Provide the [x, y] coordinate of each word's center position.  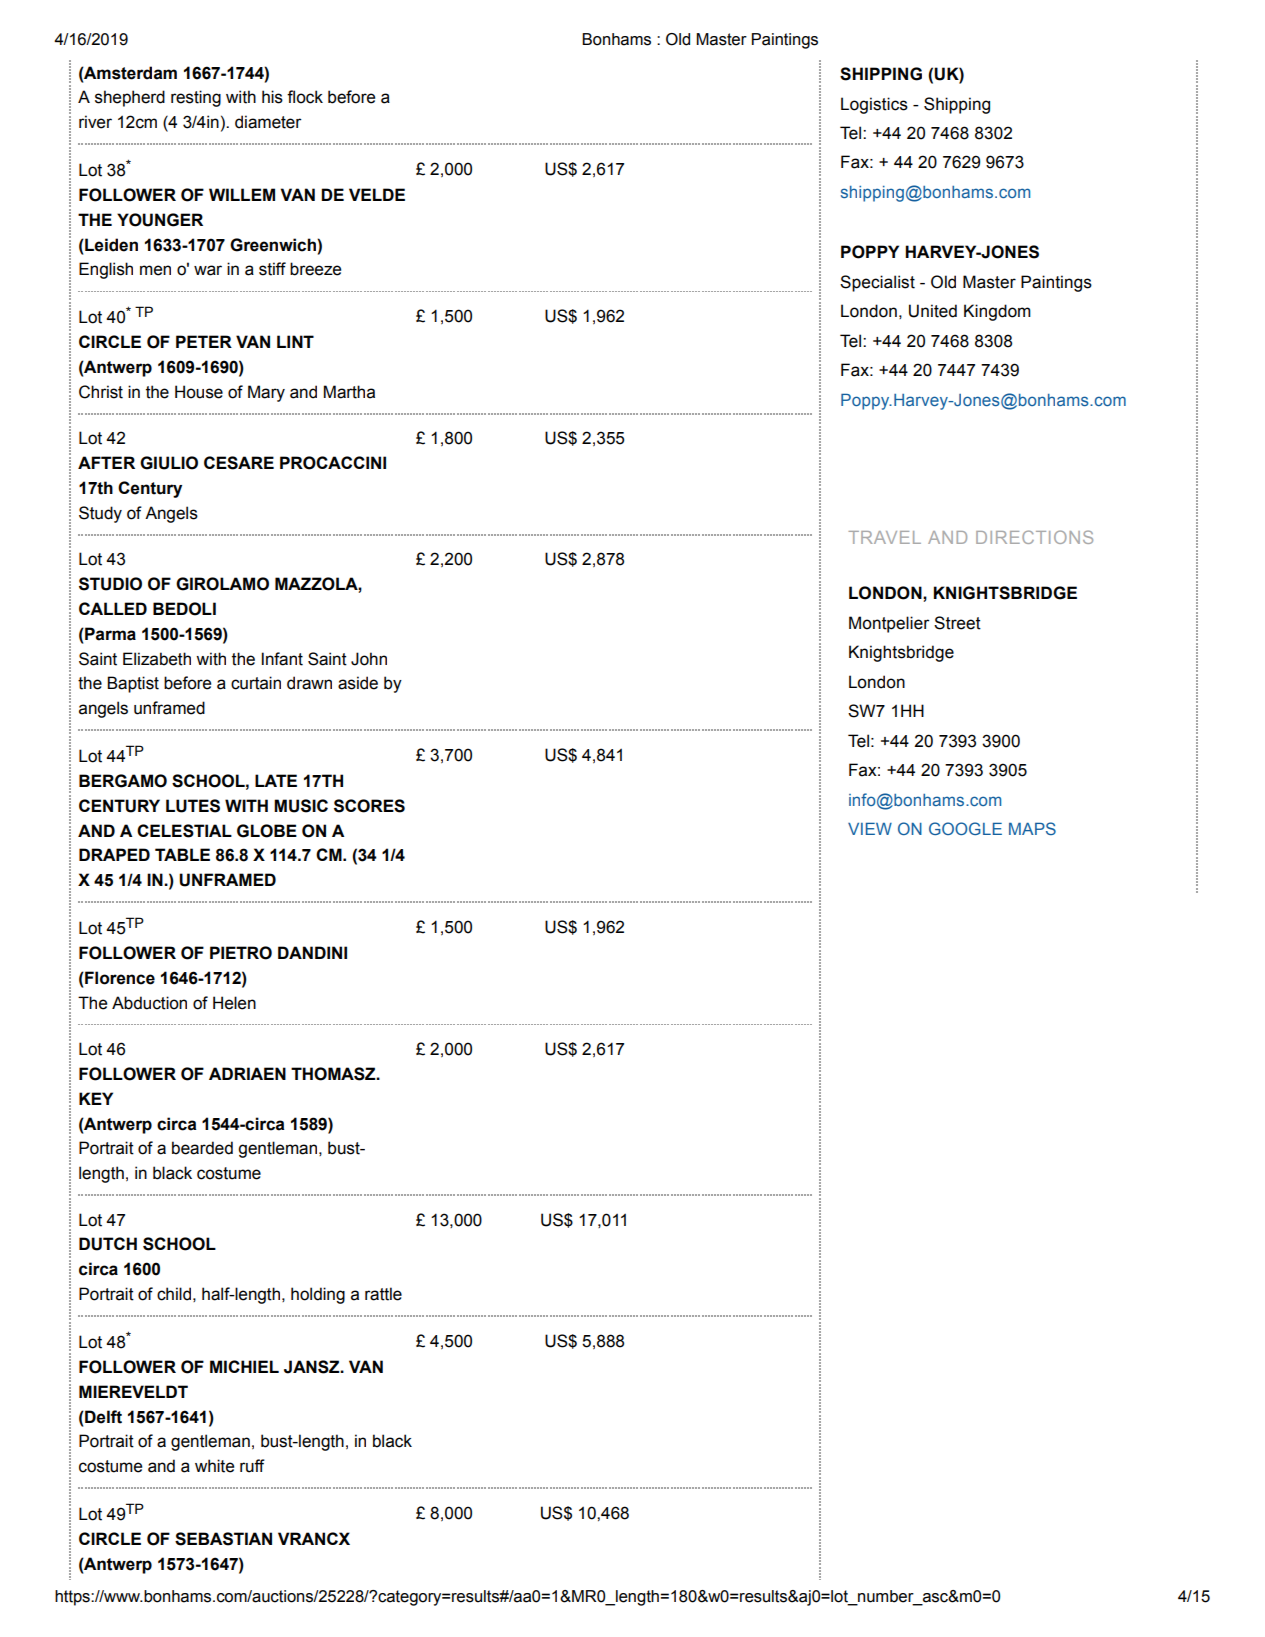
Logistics [874, 105]
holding [318, 1295]
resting [196, 98]
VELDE [377, 194]
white [214, 1466]
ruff [252, 1466]
